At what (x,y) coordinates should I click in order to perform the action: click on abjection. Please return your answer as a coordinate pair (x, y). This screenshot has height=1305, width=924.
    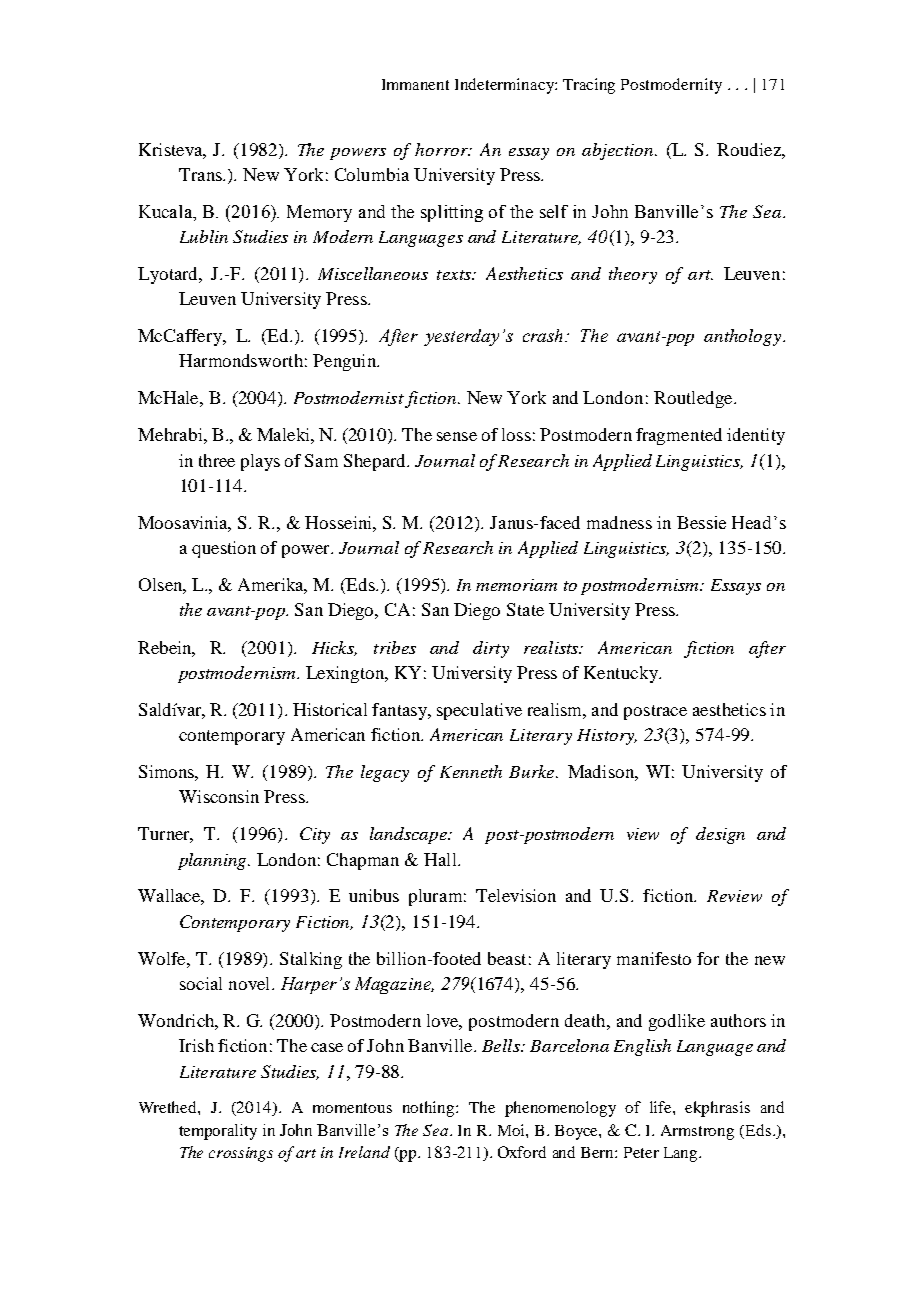
    Looking at the image, I should click on (619, 151).
